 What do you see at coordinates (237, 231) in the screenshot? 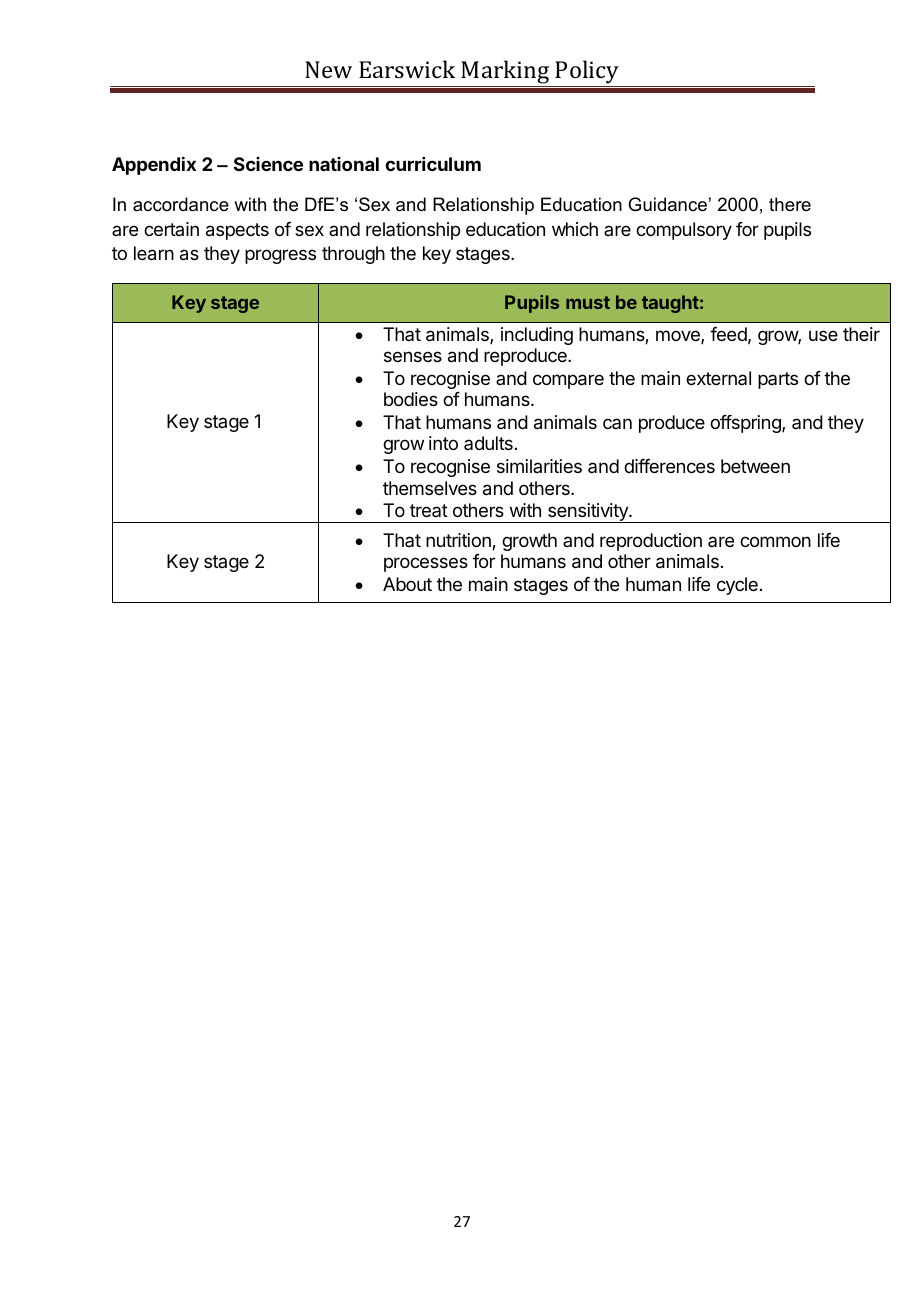
I see `aspects` at bounding box center [237, 231].
